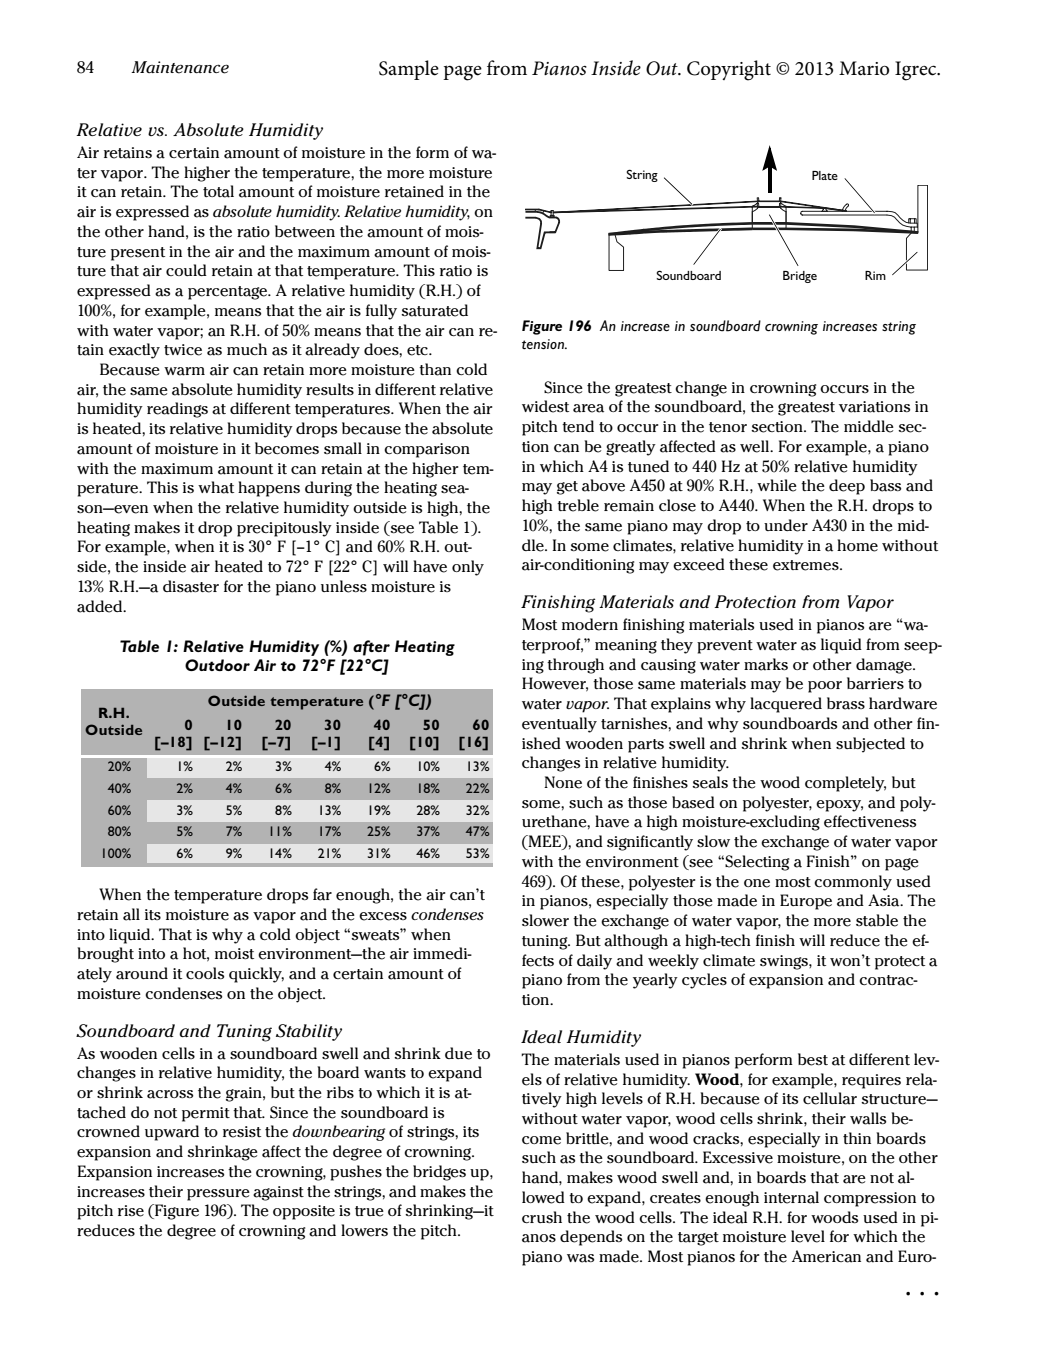 This screenshot has width=1048, height=1358. Describe the element at coordinates (756, 863) in the screenshot. I see `Selecting` at that location.
